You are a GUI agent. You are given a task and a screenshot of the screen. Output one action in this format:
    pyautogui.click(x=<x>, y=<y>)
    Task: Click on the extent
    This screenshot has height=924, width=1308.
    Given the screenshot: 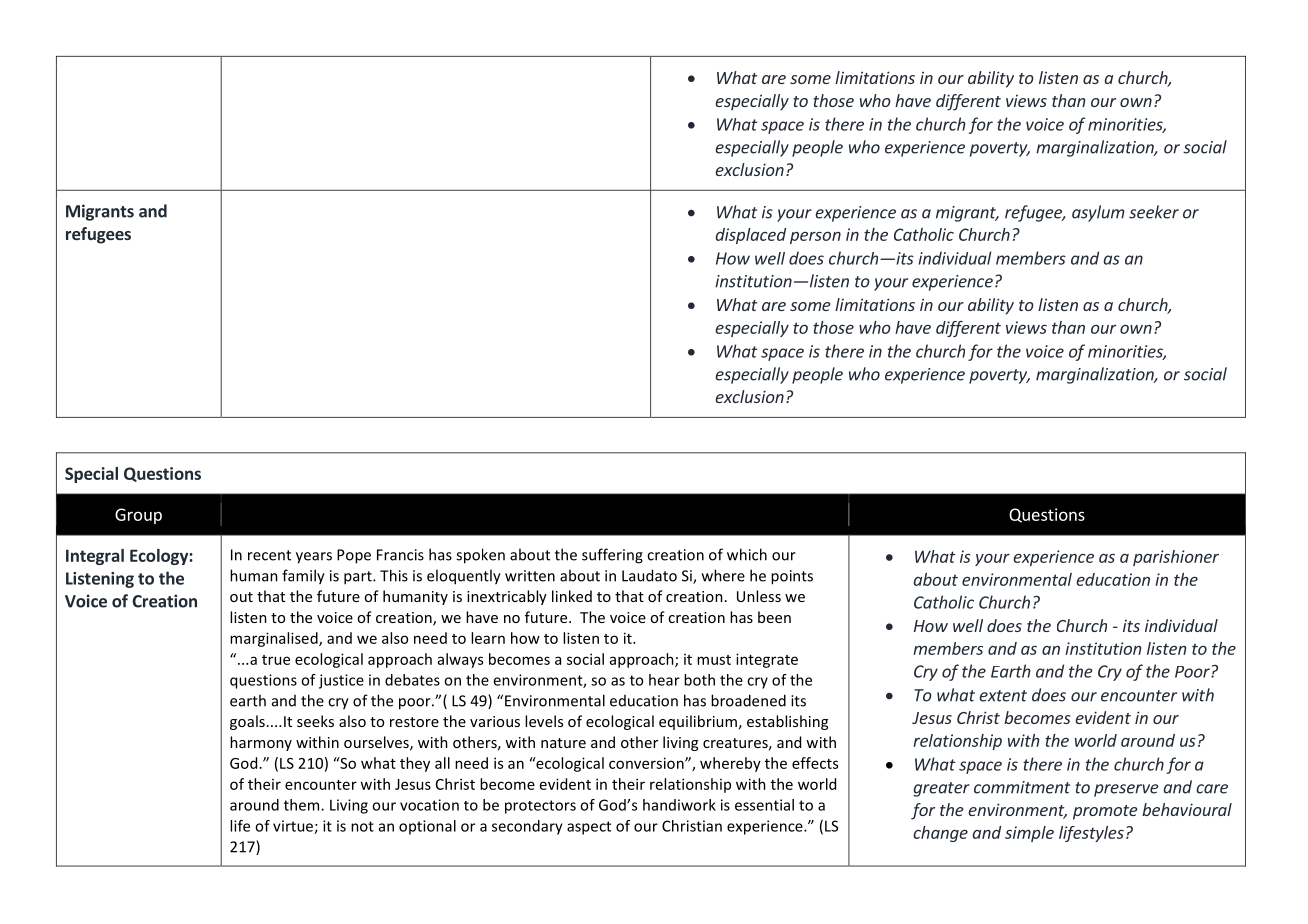 What is the action you would take?
    pyautogui.click(x=1003, y=696)
